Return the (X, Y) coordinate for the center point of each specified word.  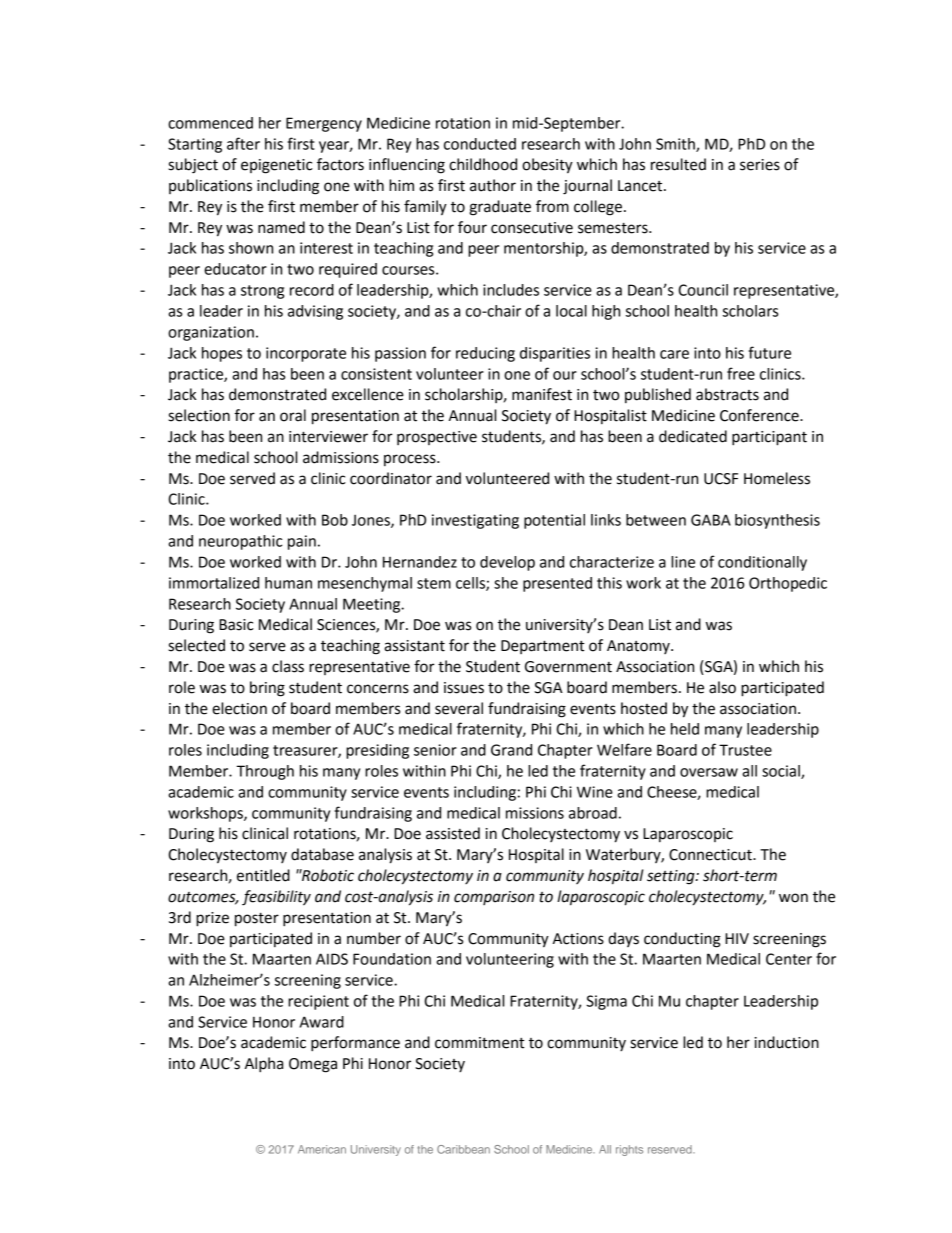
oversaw (709, 772)
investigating (475, 521)
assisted (453, 833)
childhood (483, 164)
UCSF (721, 479)
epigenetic (277, 166)
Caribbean (463, 1149)
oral (293, 415)
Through (265, 772)
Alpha (264, 1065)
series (760, 165)
